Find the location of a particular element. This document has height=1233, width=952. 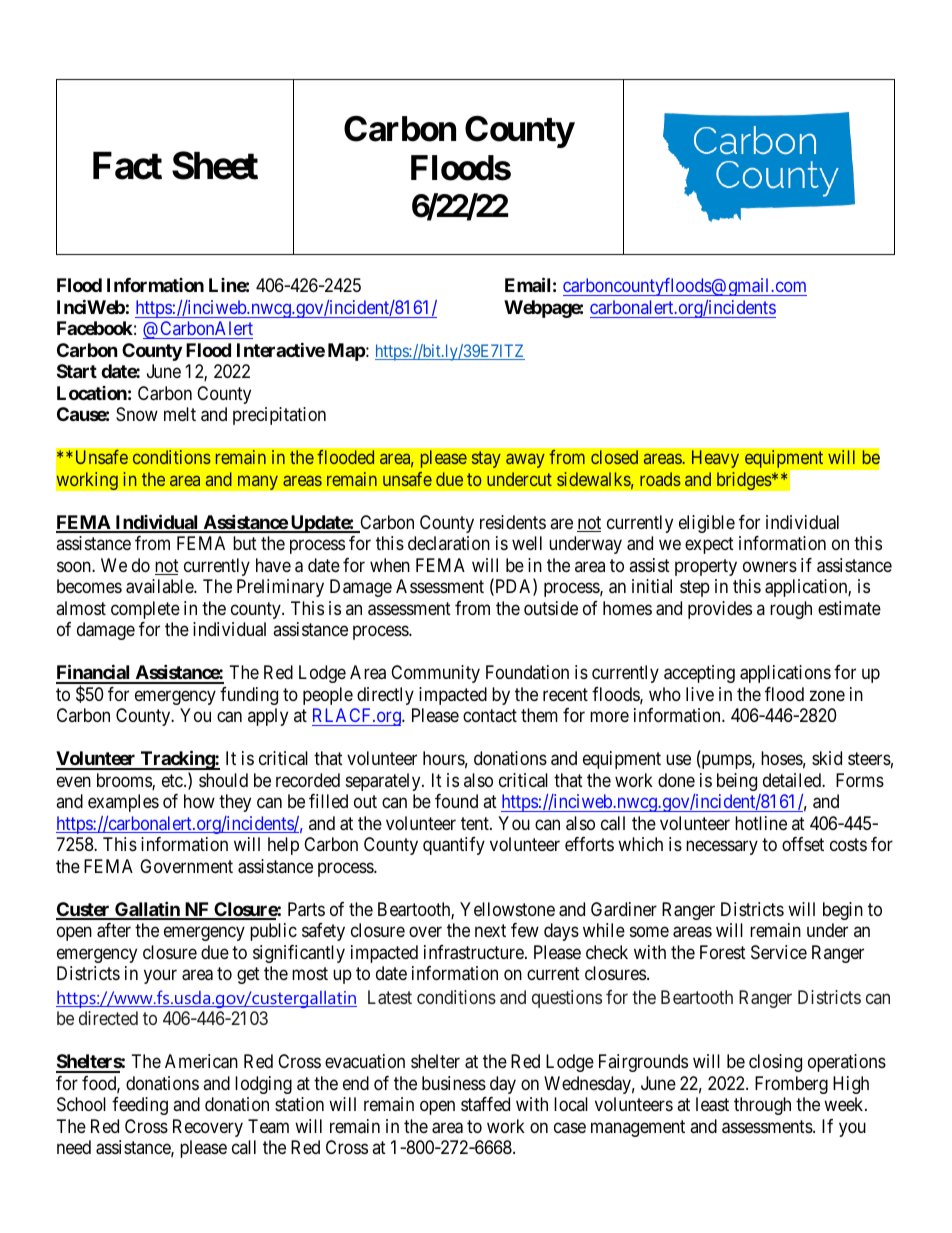

many is located at coordinates (258, 482).
